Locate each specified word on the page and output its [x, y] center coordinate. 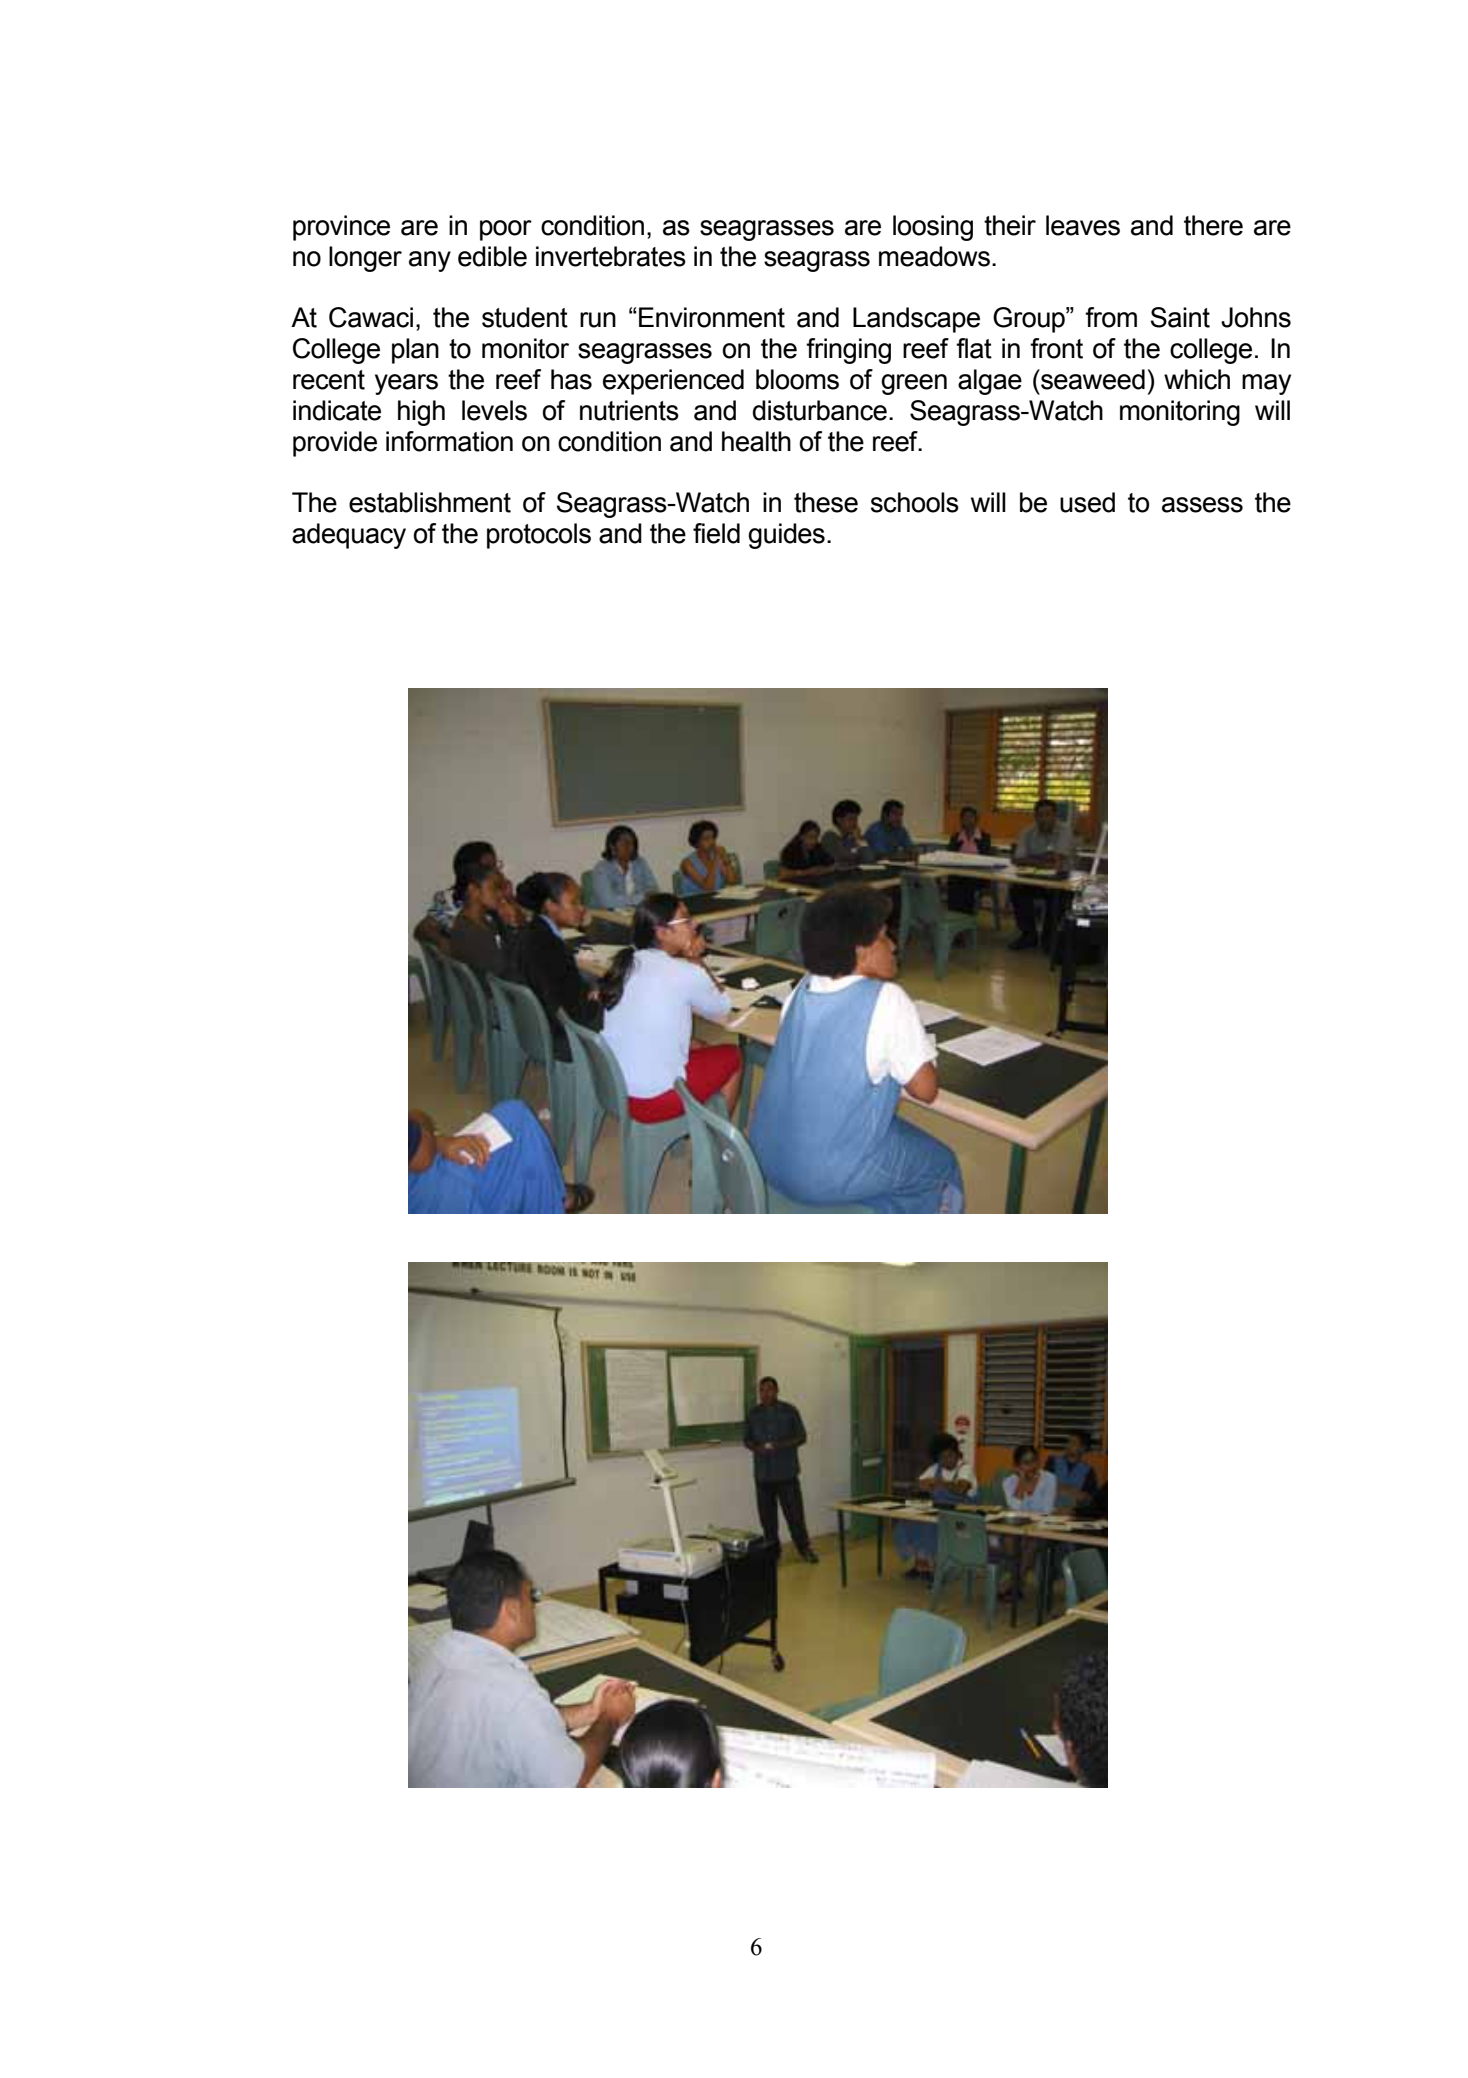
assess [1202, 505]
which [1197, 379]
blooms [797, 379]
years [406, 384]
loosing [933, 228]
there [1213, 225]
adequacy [349, 536]
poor [506, 230]
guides [786, 536]
